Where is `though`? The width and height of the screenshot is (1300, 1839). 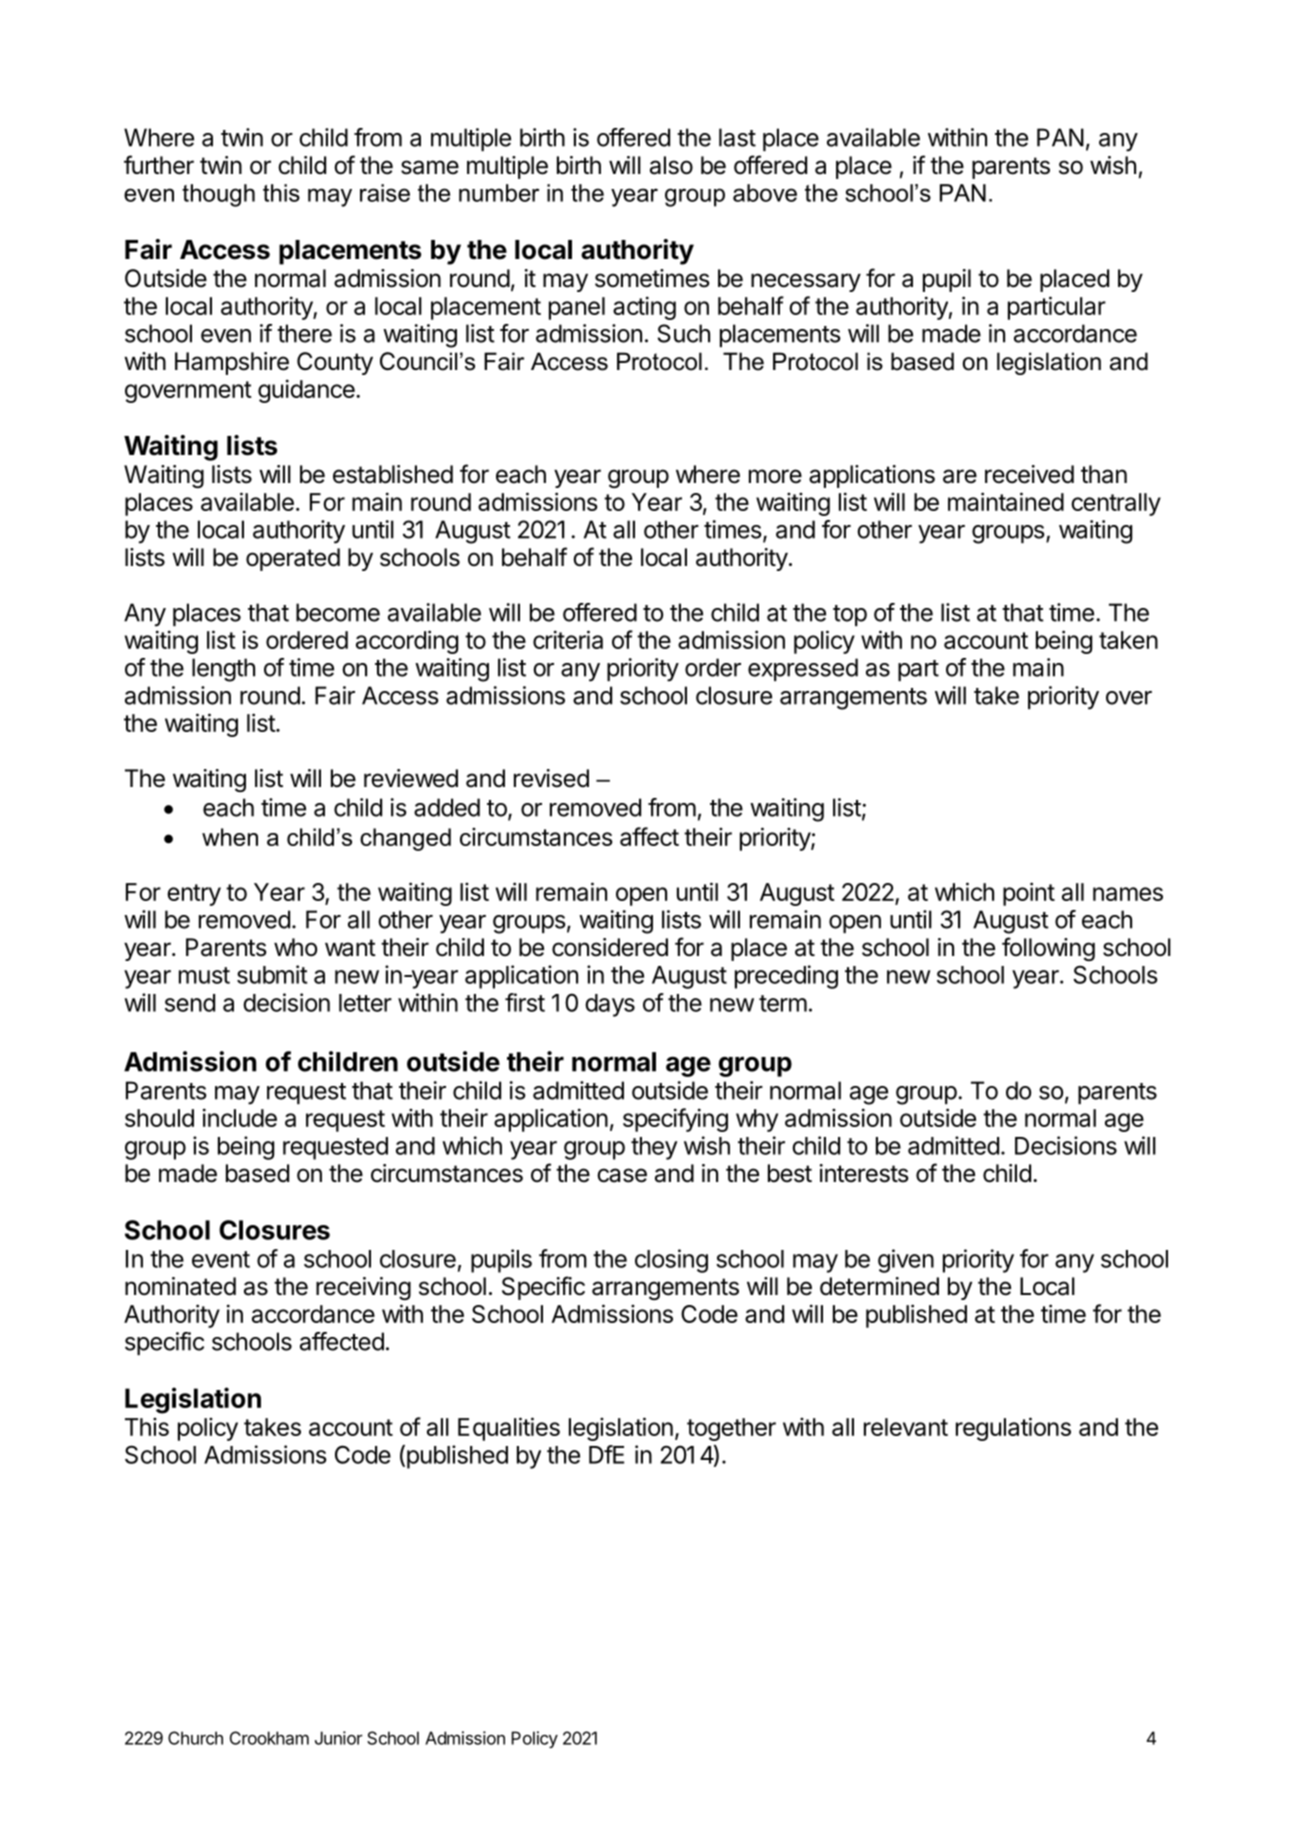
though is located at coordinates (218, 195).
